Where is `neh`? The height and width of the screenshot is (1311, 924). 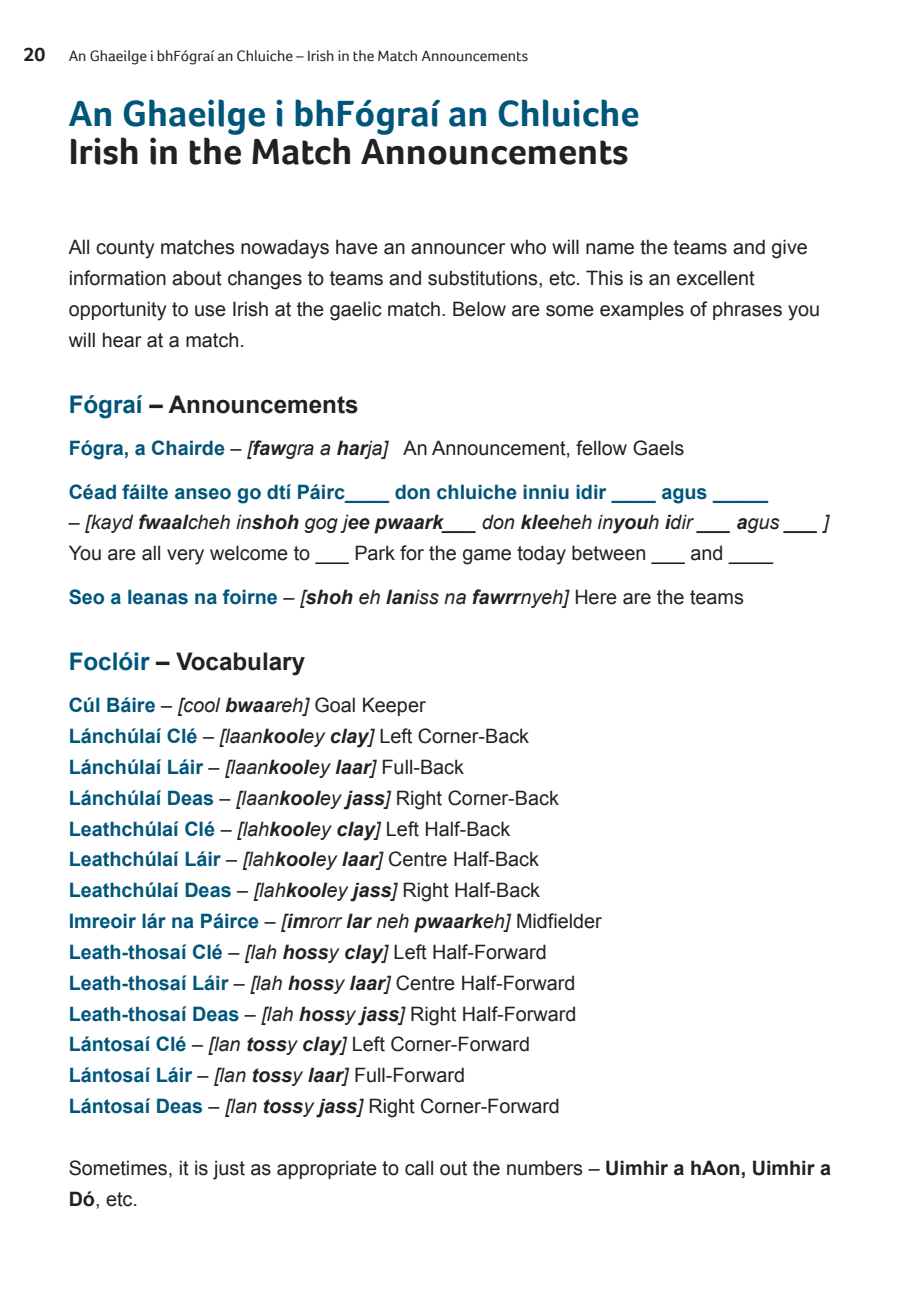 neh is located at coordinates (392, 921).
